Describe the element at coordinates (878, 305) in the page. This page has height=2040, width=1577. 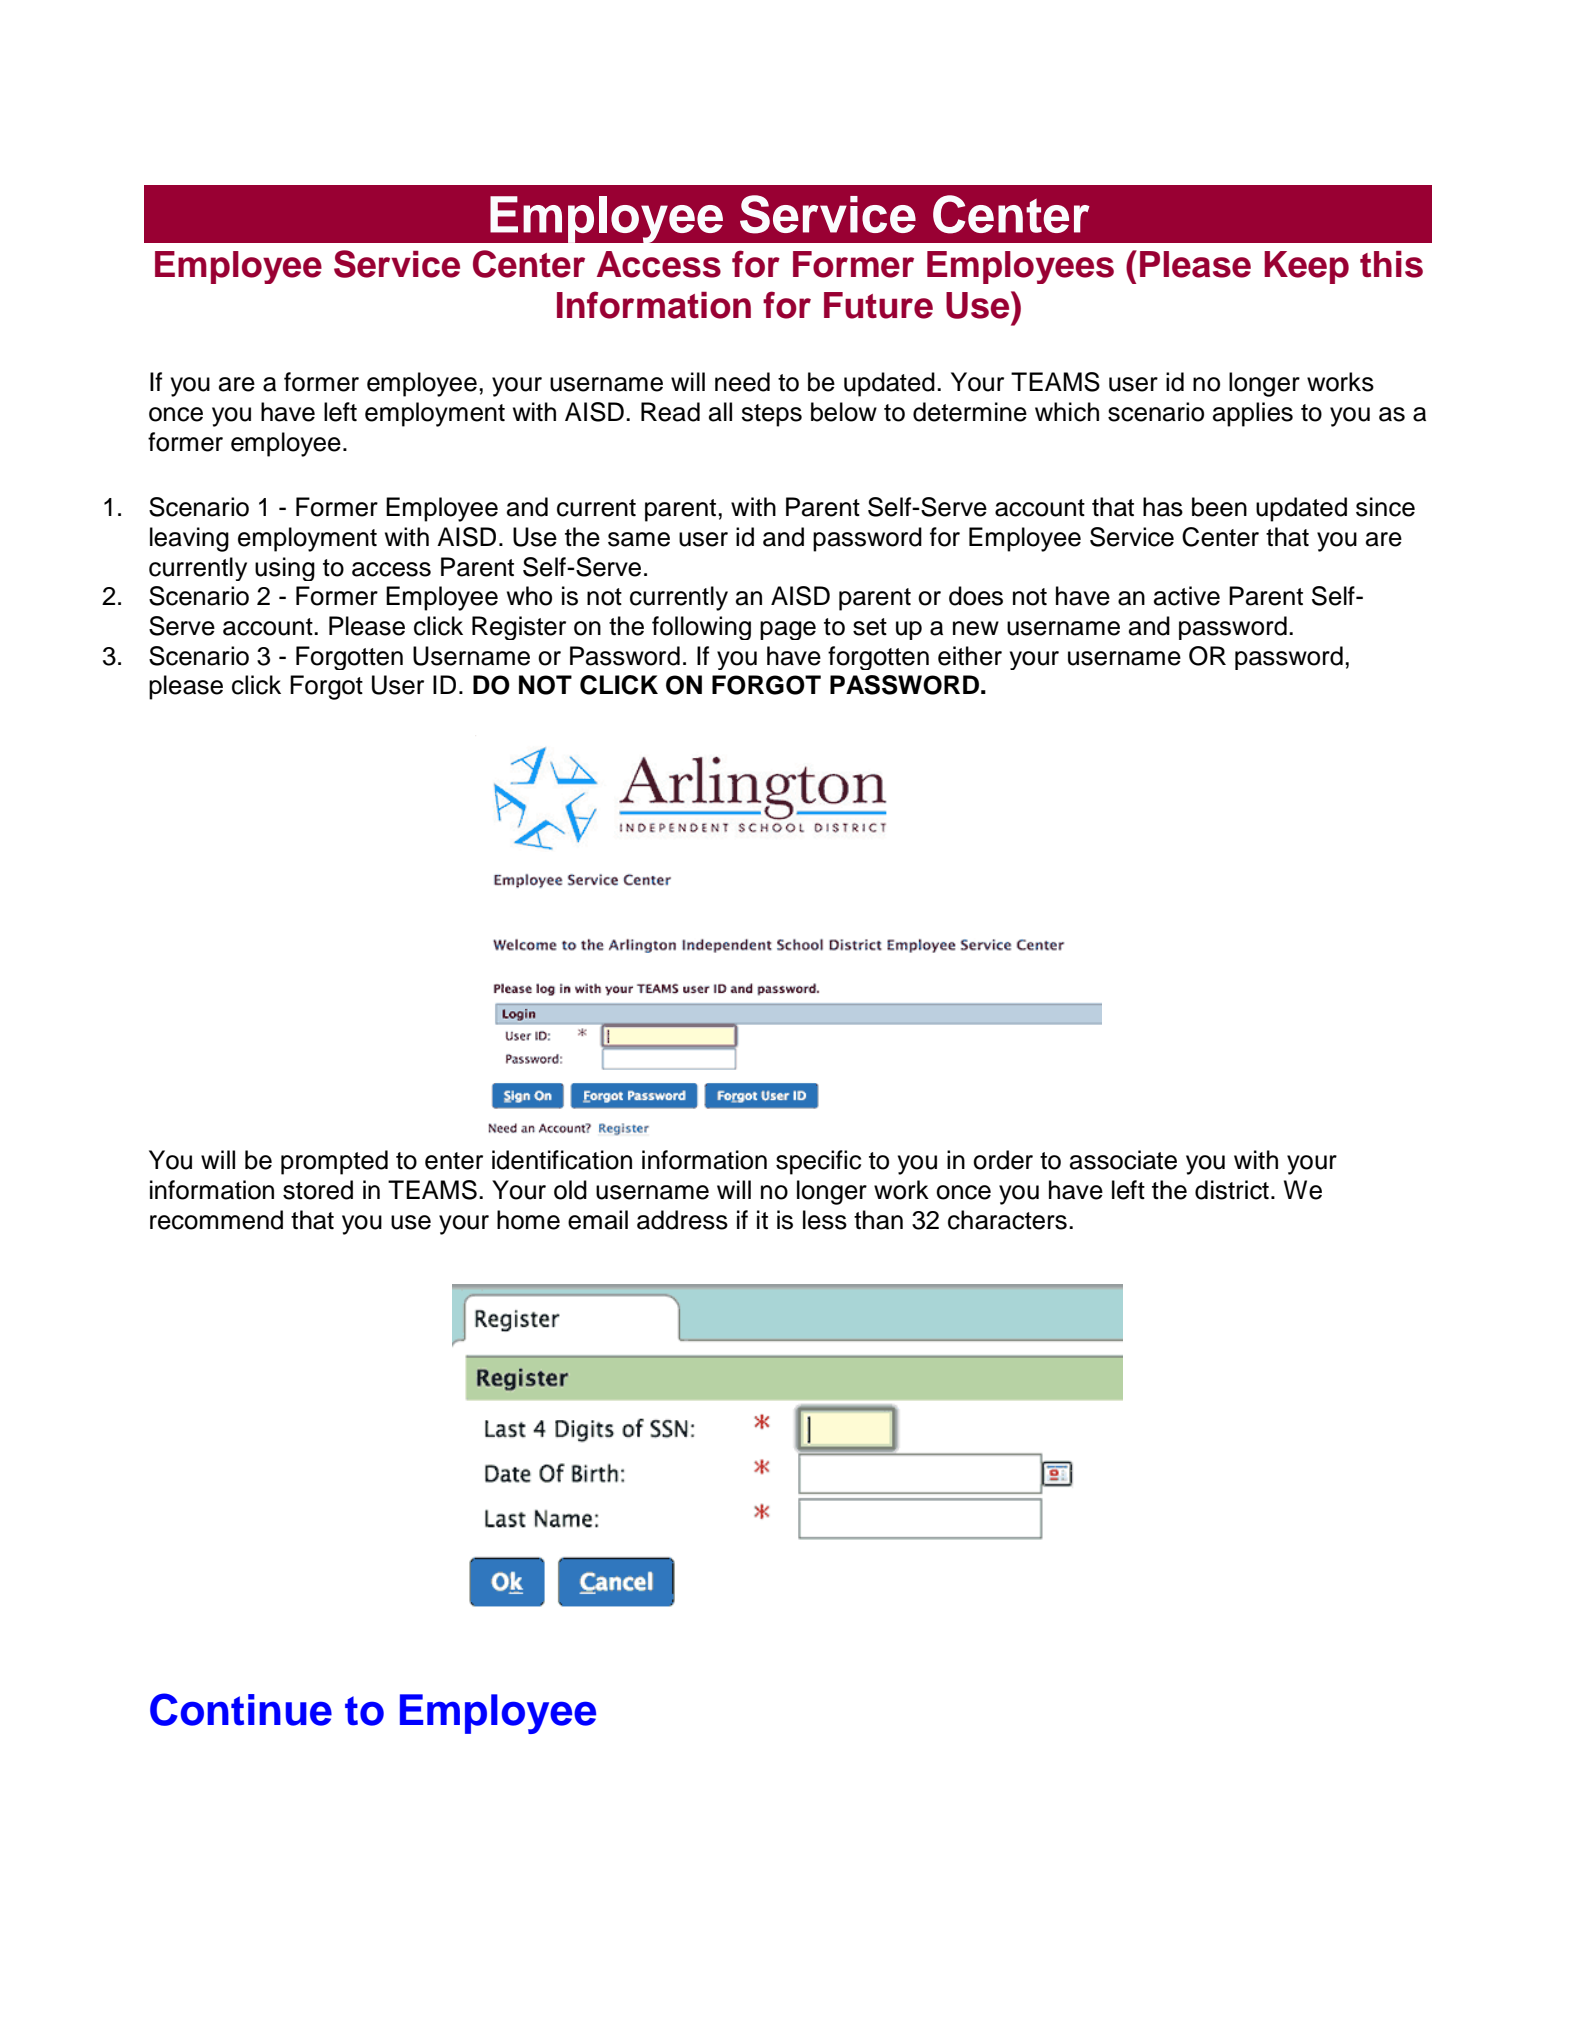
I see `Future` at that location.
